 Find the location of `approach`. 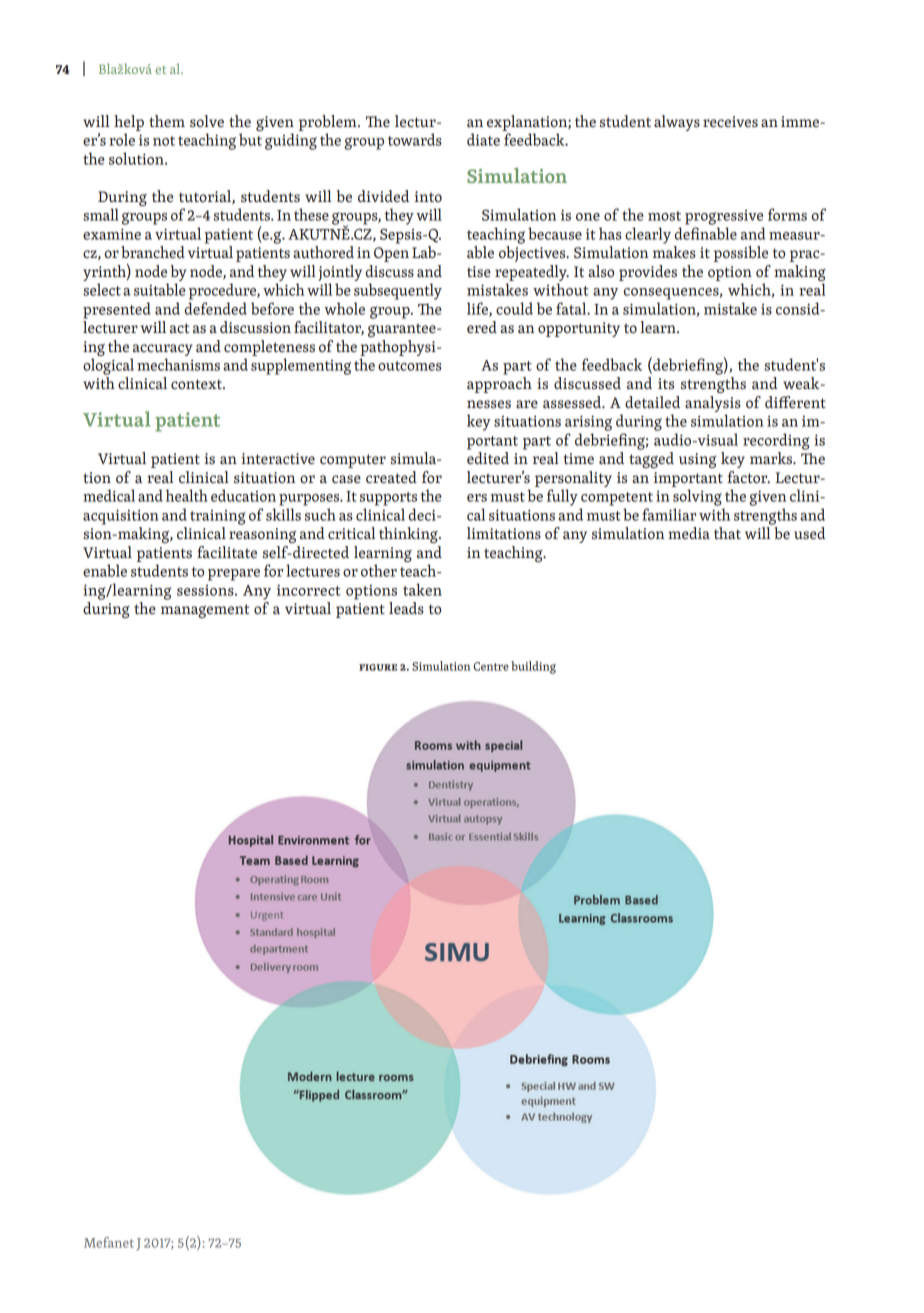

approach is located at coordinates (499, 385).
